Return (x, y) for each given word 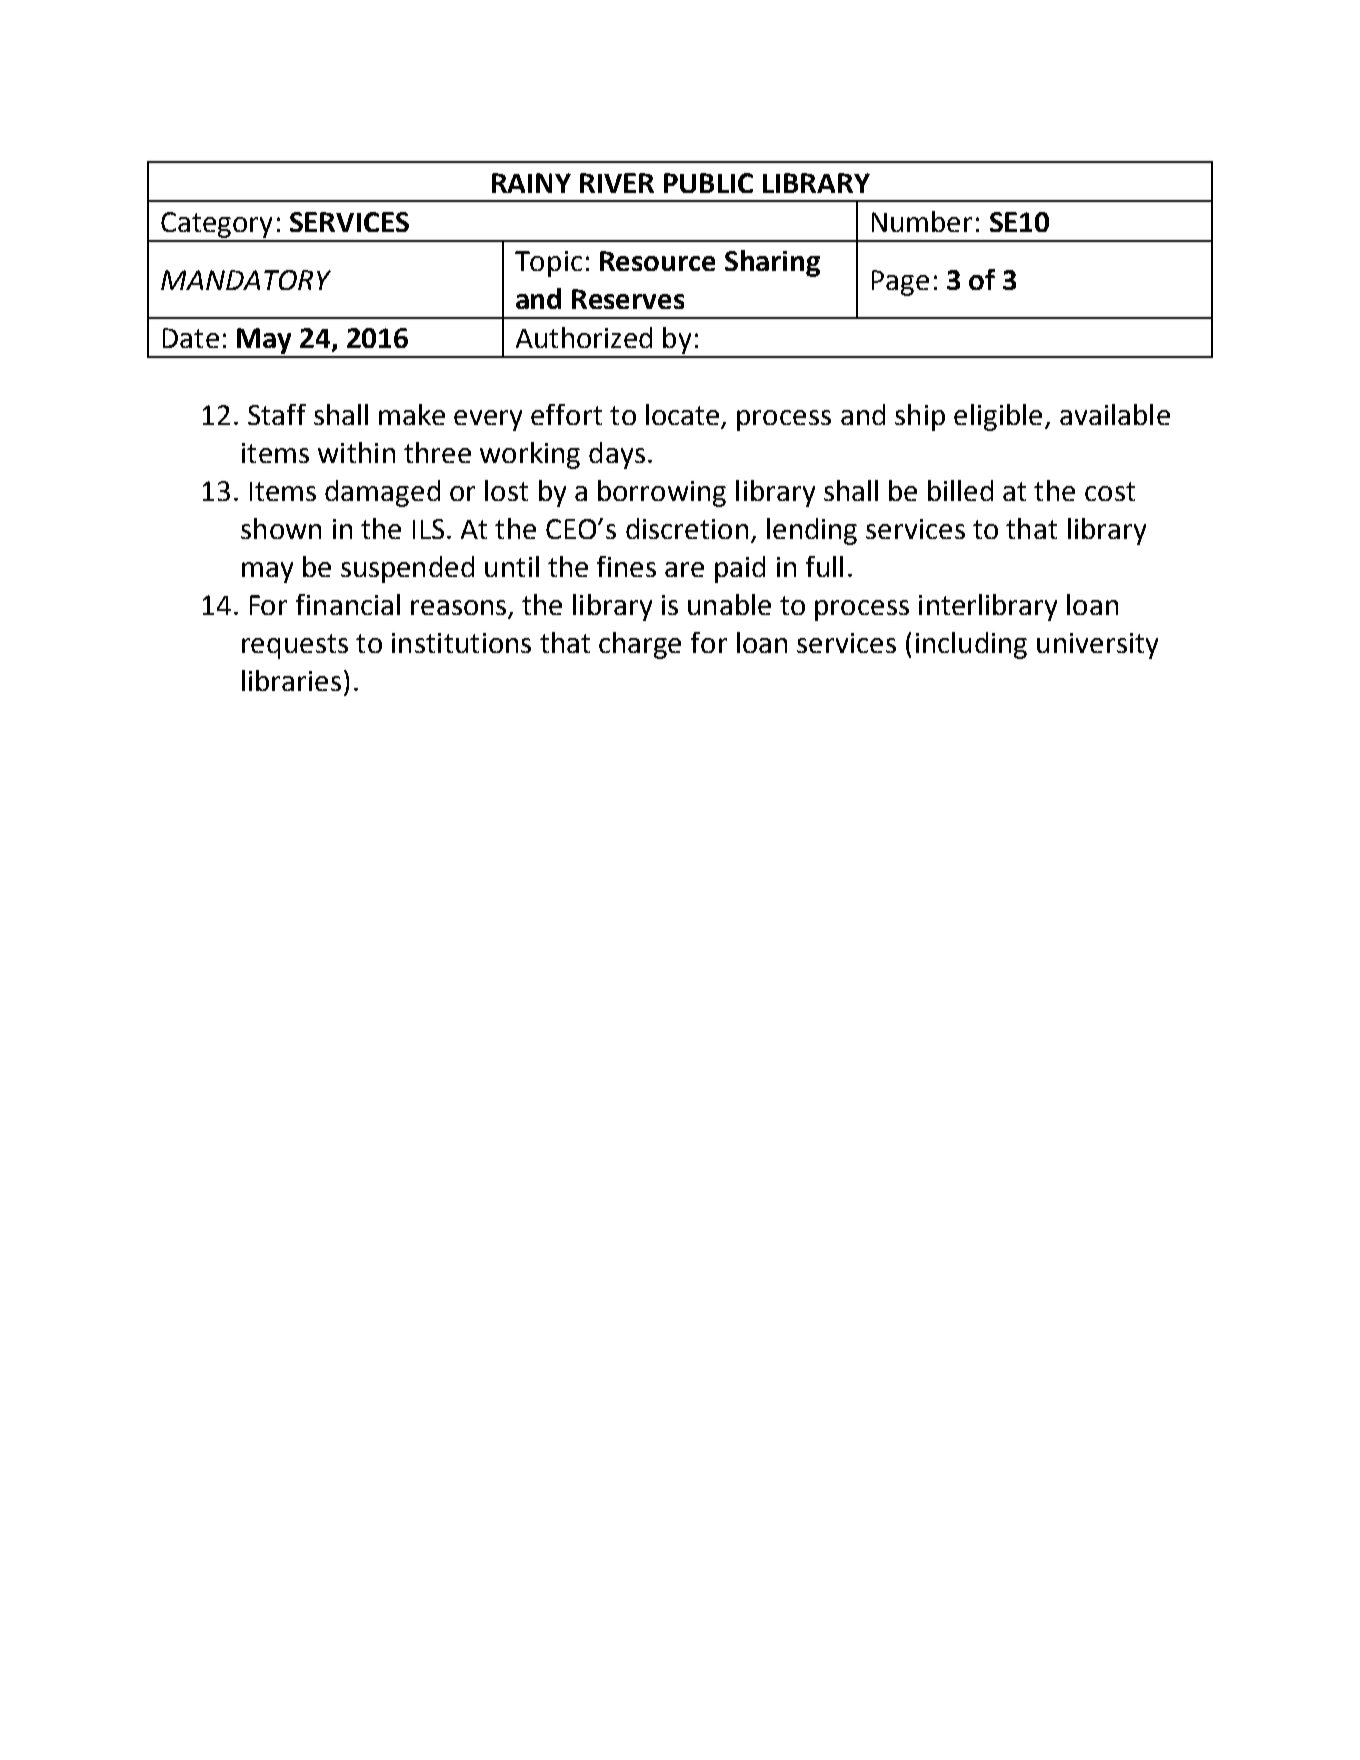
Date (191, 338)
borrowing (662, 493)
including (971, 645)
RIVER (617, 183)
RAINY (531, 183)
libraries (291, 680)
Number (922, 221)
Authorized (584, 337)
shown (281, 528)
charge (640, 645)
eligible (998, 417)
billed (960, 490)
